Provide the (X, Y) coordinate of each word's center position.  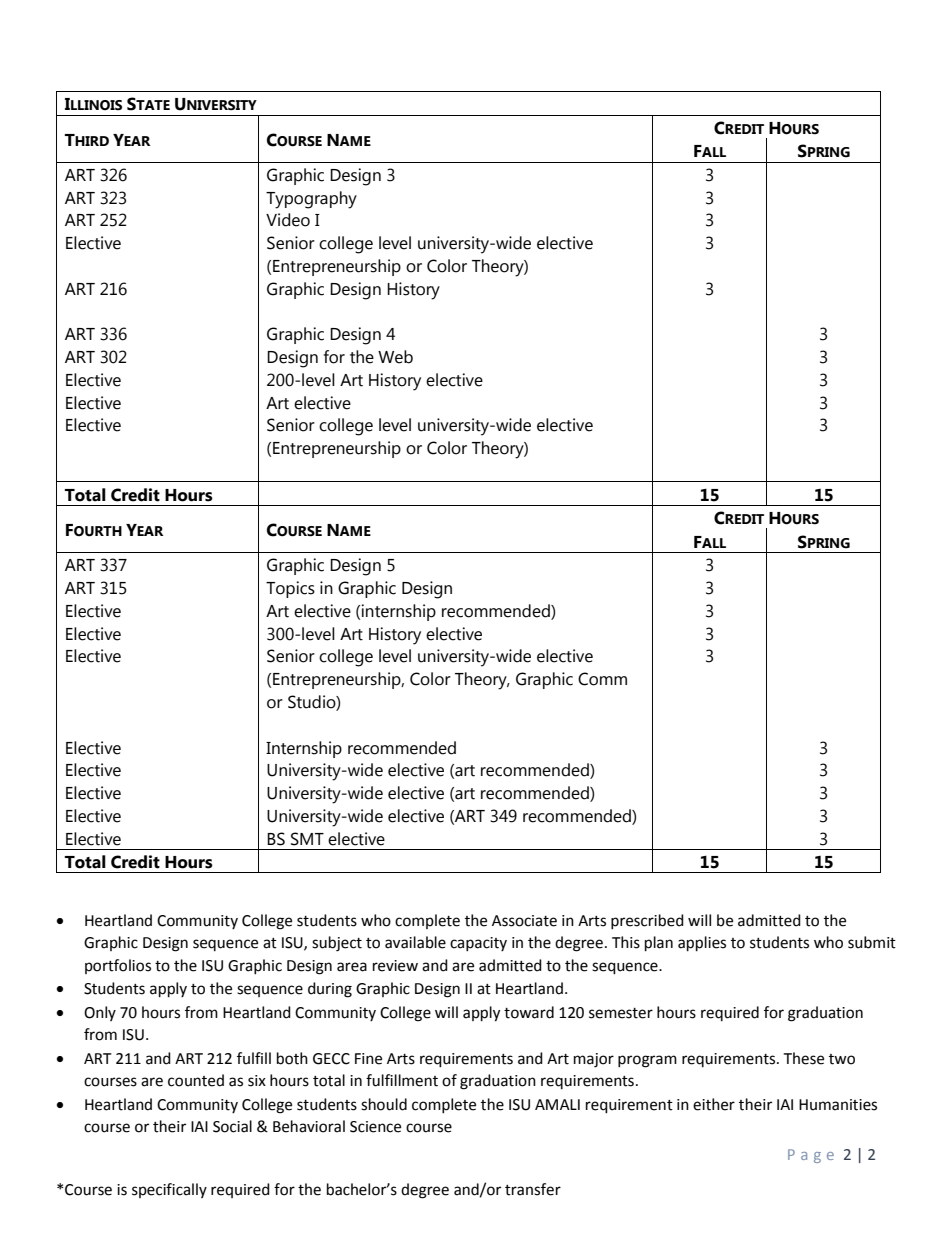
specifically (169, 1190)
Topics (290, 589)
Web (395, 357)
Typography (311, 200)
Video (288, 220)
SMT (307, 839)
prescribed (647, 921)
